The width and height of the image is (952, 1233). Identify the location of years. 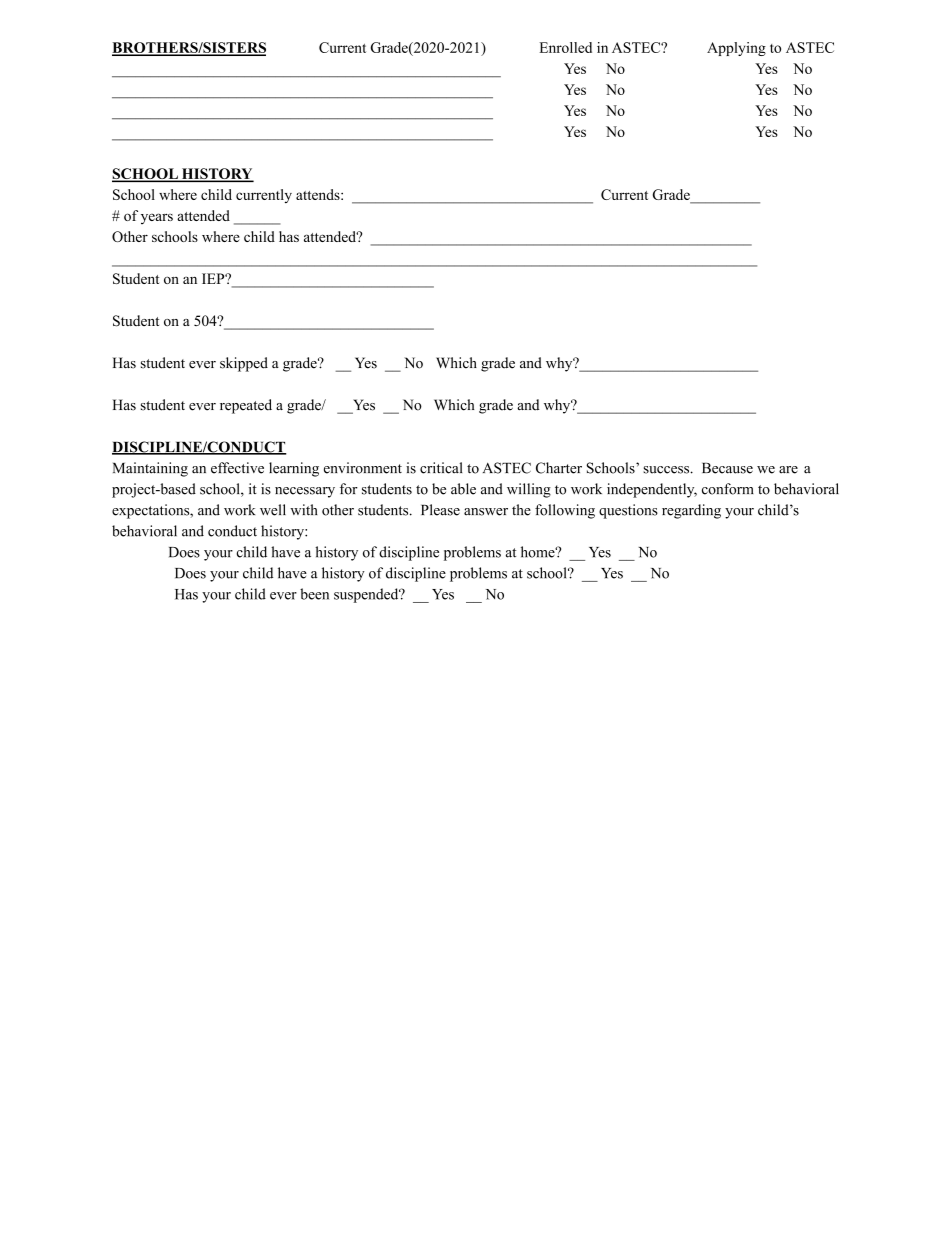
(157, 218).
